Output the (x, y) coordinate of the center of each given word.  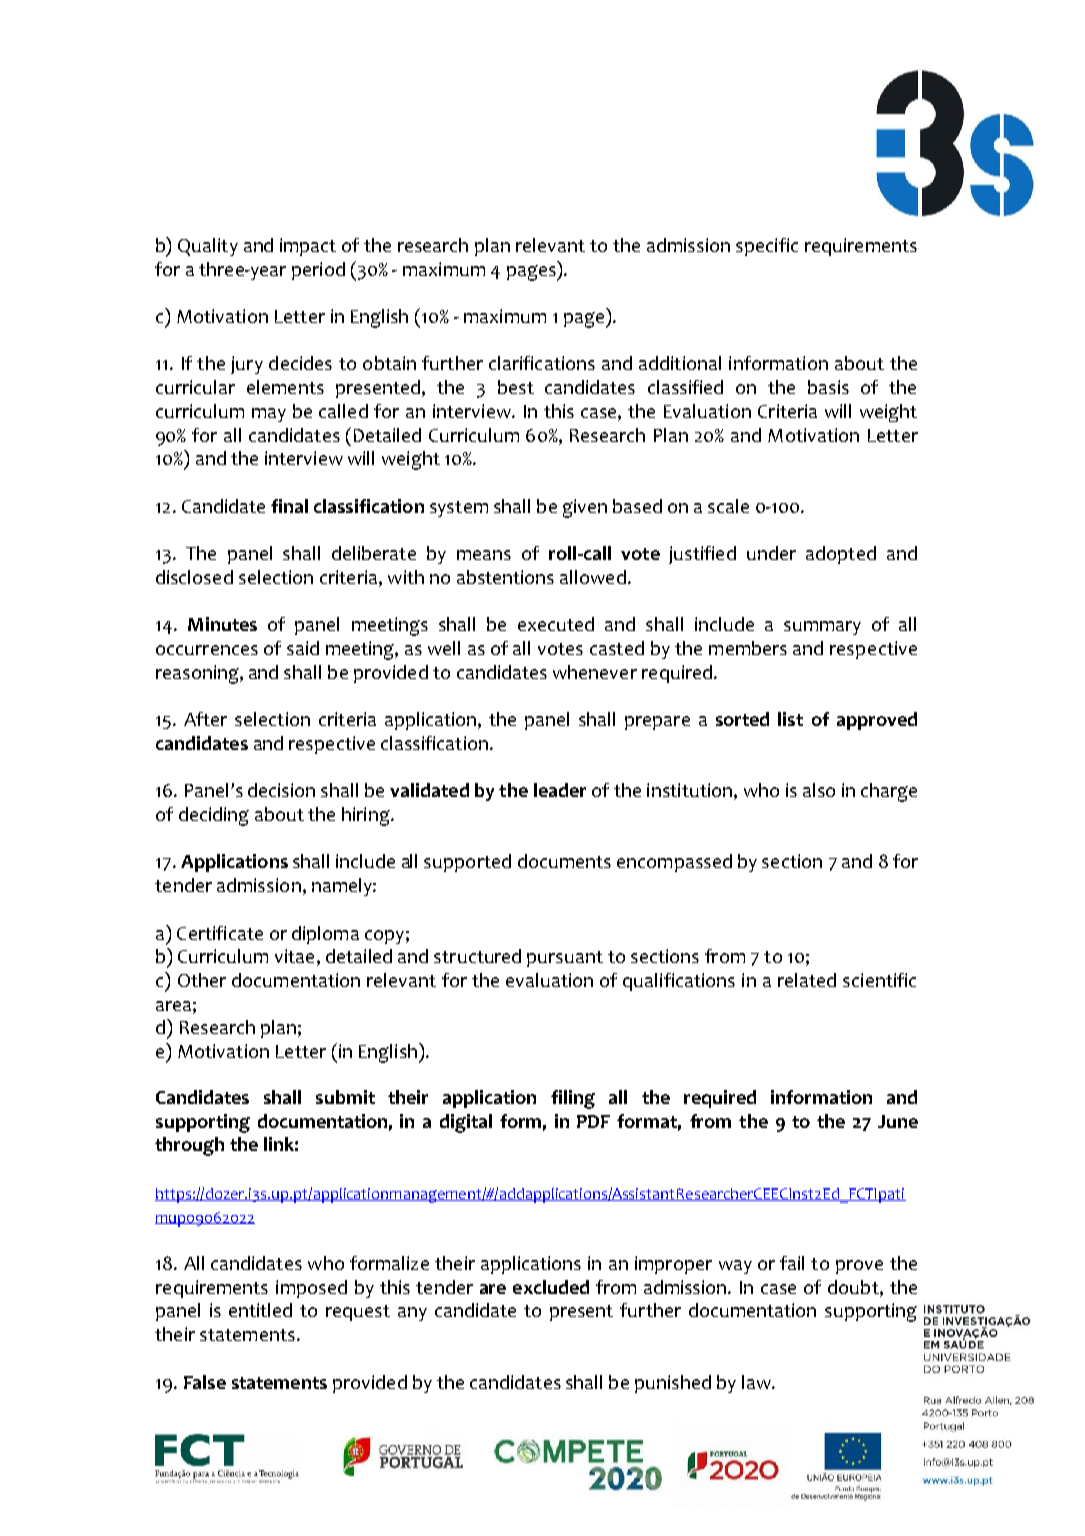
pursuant (565, 959)
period (318, 271)
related (807, 980)
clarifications (542, 363)
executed (556, 624)
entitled (260, 1310)
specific (767, 247)
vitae (294, 956)
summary (822, 628)
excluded (551, 1287)
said (303, 648)
